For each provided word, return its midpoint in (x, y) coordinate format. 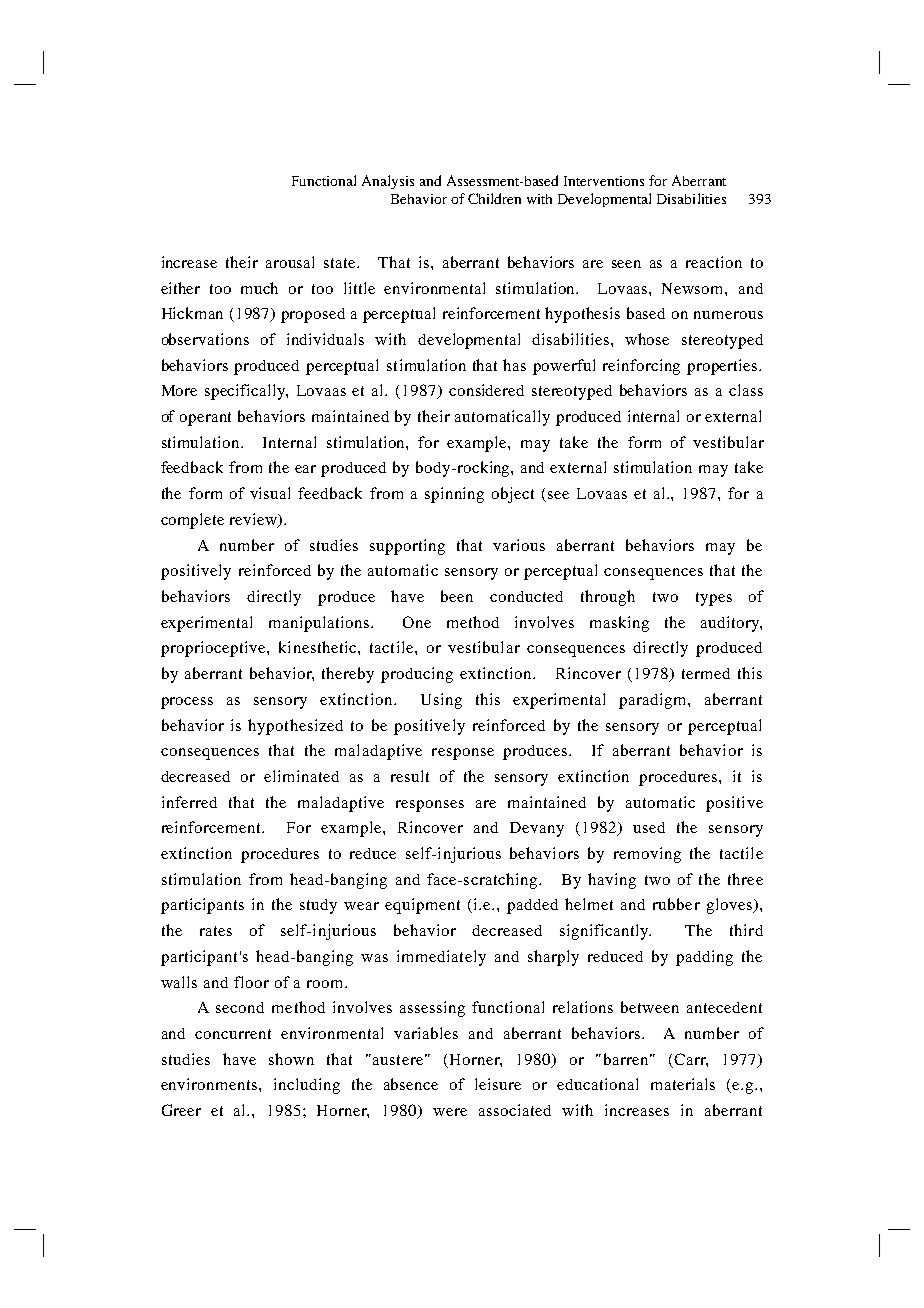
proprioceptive (214, 649)
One (417, 622)
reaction (714, 262)
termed (706, 673)
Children (494, 198)
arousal (290, 262)
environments (210, 1084)
